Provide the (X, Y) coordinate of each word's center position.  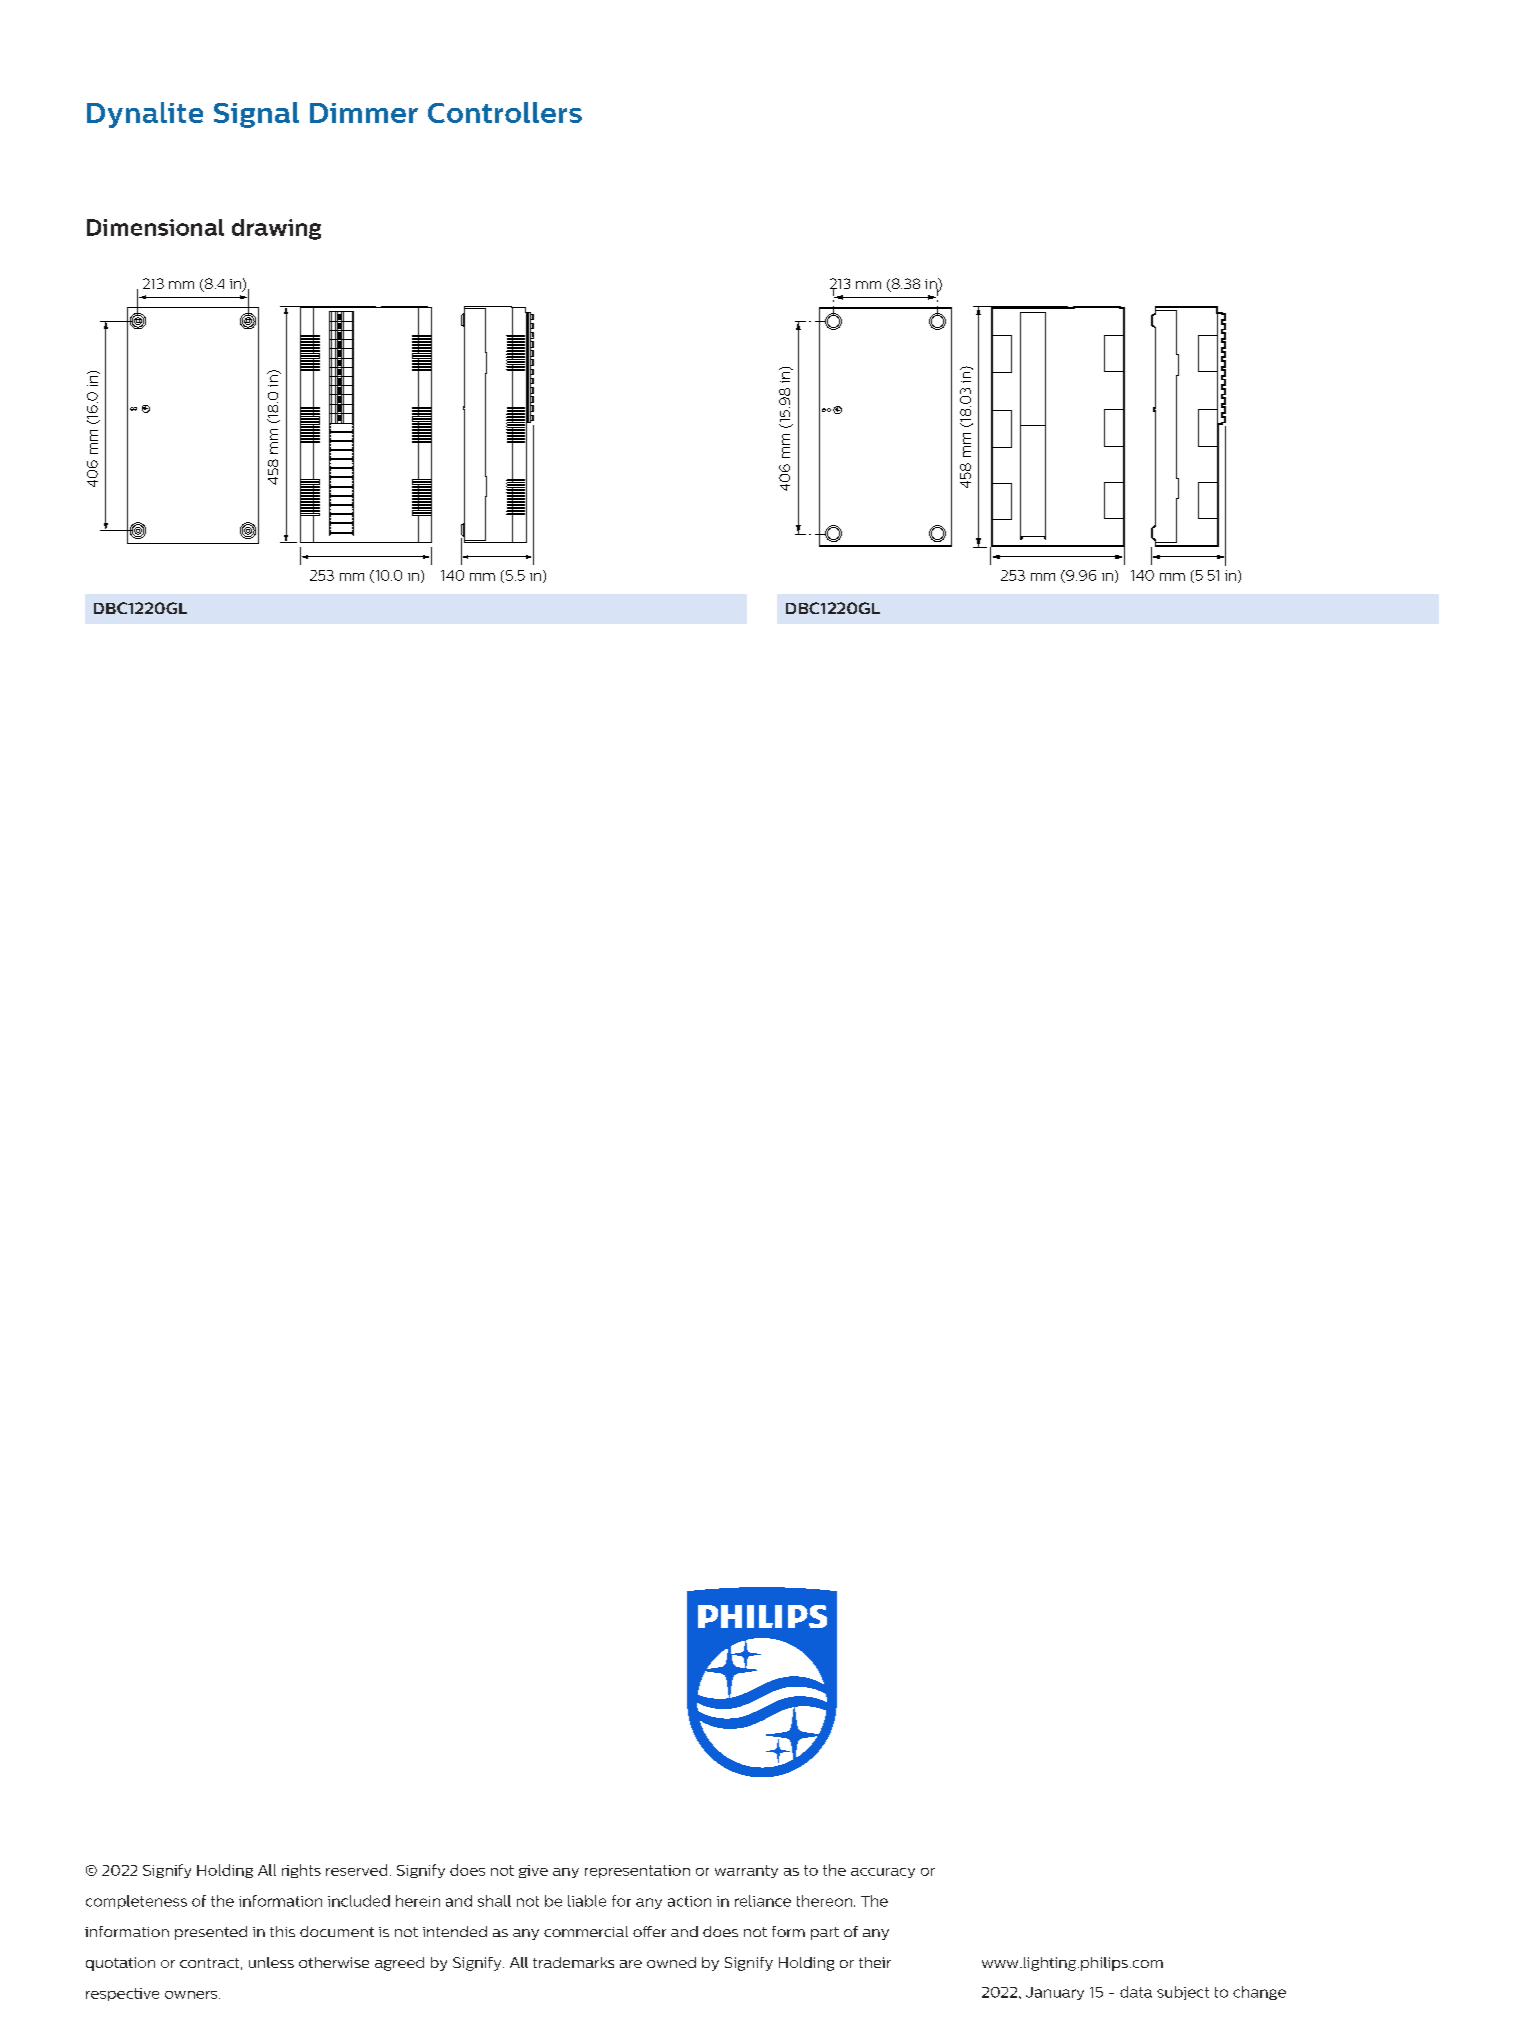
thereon (824, 1901)
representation (637, 1871)
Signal (256, 115)
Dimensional (155, 227)
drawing (276, 229)
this (282, 1931)
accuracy (883, 1873)
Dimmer (364, 113)
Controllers (505, 112)
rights (301, 1871)
